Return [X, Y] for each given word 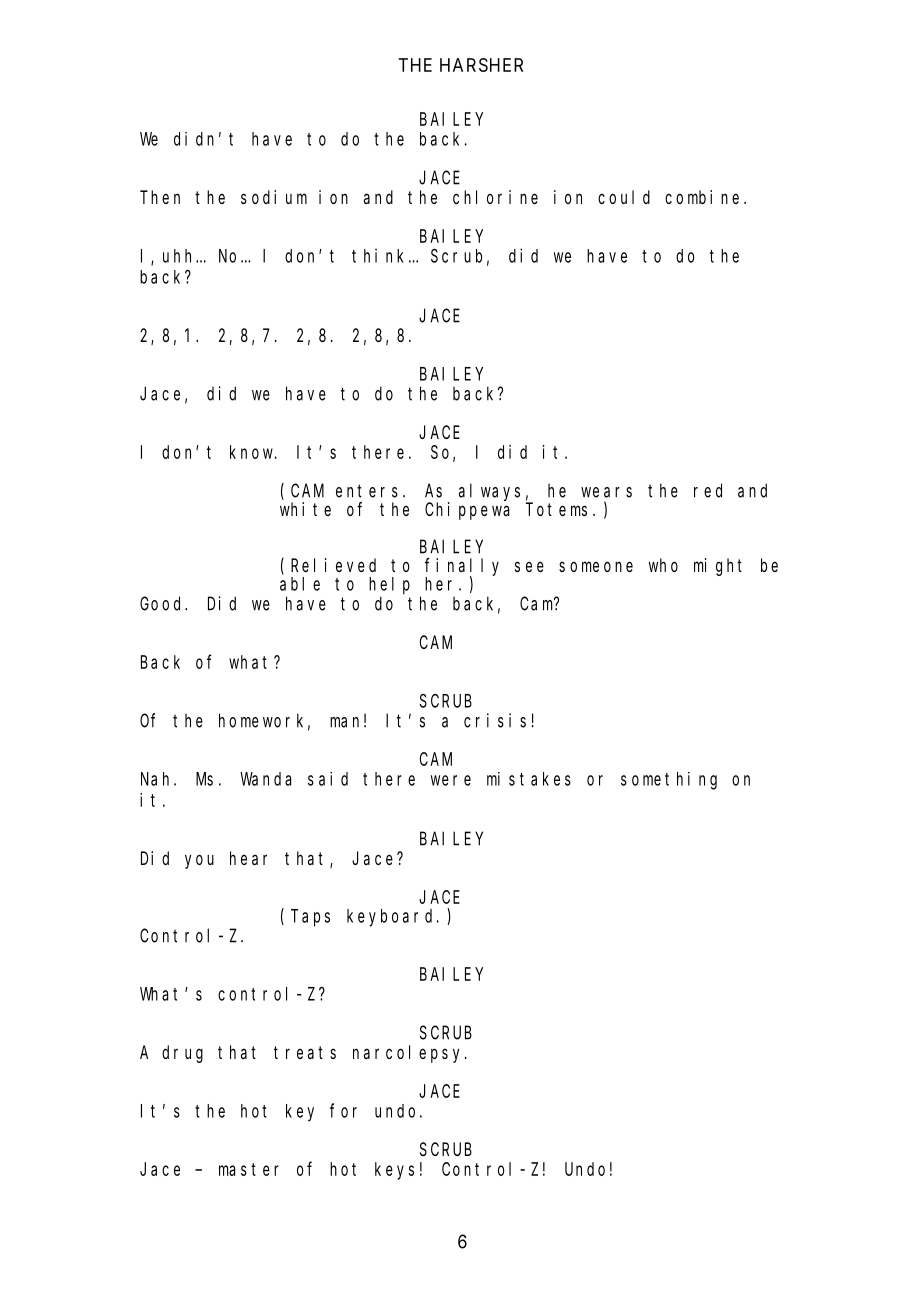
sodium [274, 197]
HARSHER [481, 65]
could [624, 197]
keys [394, 1171]
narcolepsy [409, 1054]
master [249, 1169]
